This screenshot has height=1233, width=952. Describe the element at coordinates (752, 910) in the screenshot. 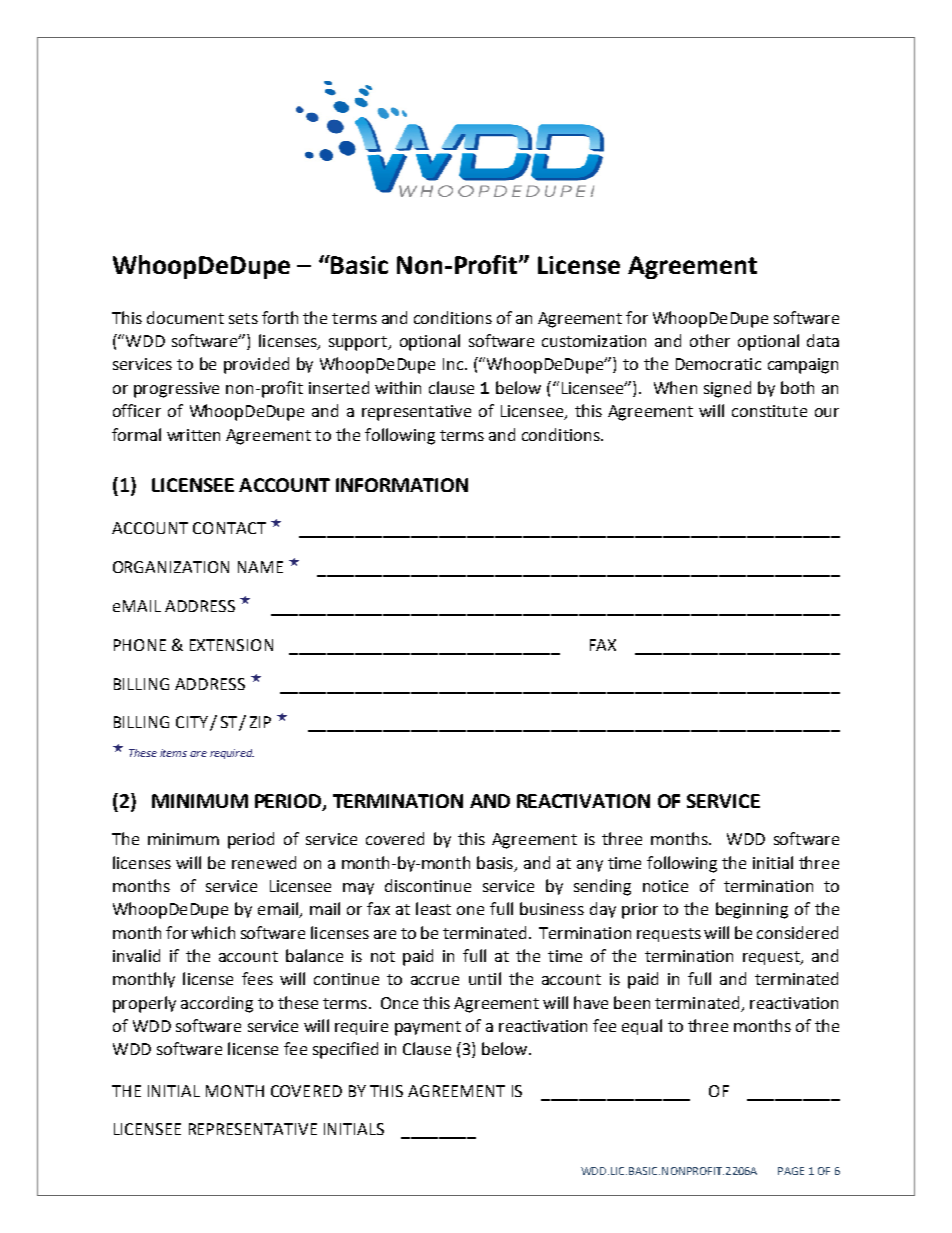

I see `beginning` at that location.
